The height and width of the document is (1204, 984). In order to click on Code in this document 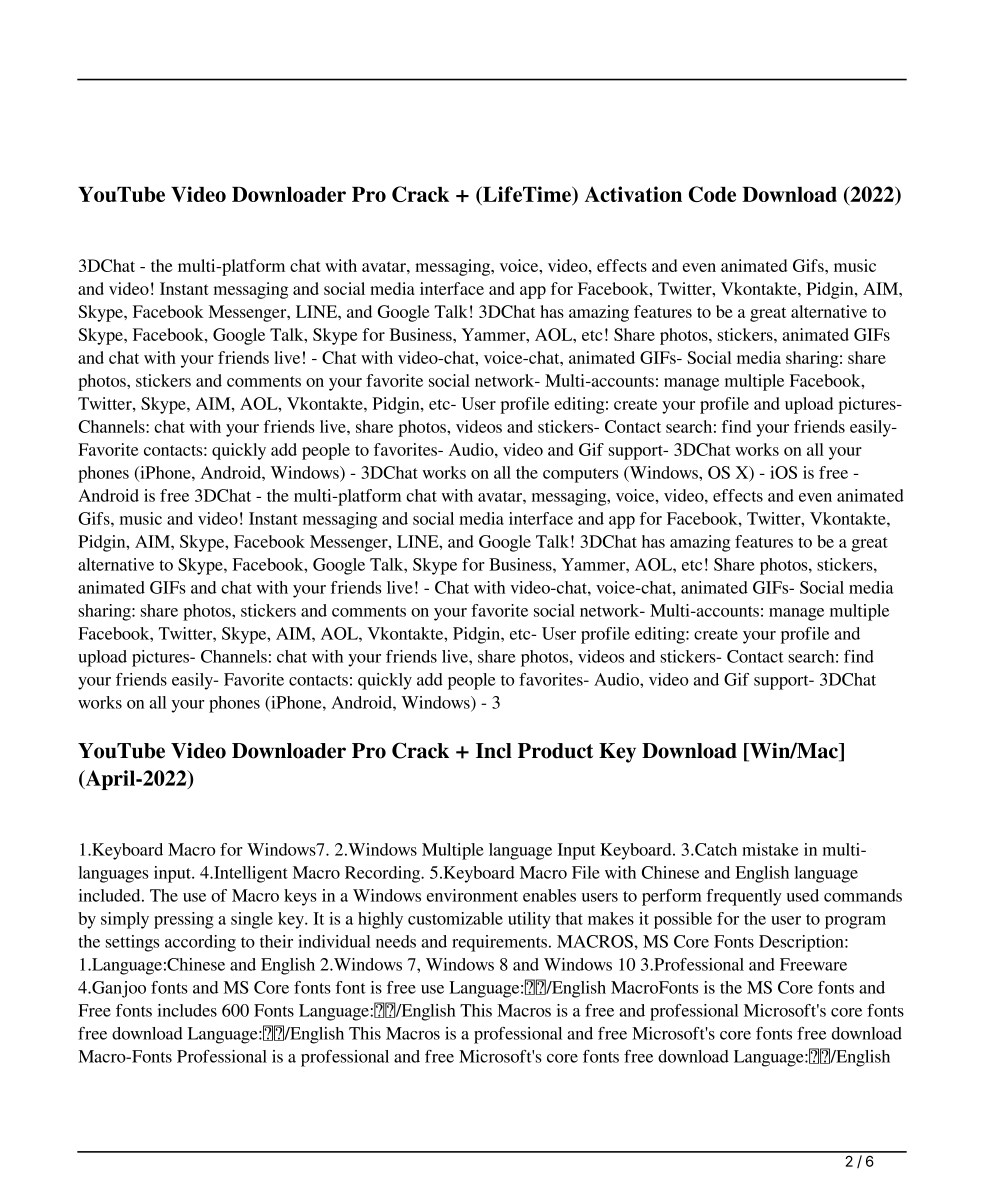, I will do `click(712, 194)`.
